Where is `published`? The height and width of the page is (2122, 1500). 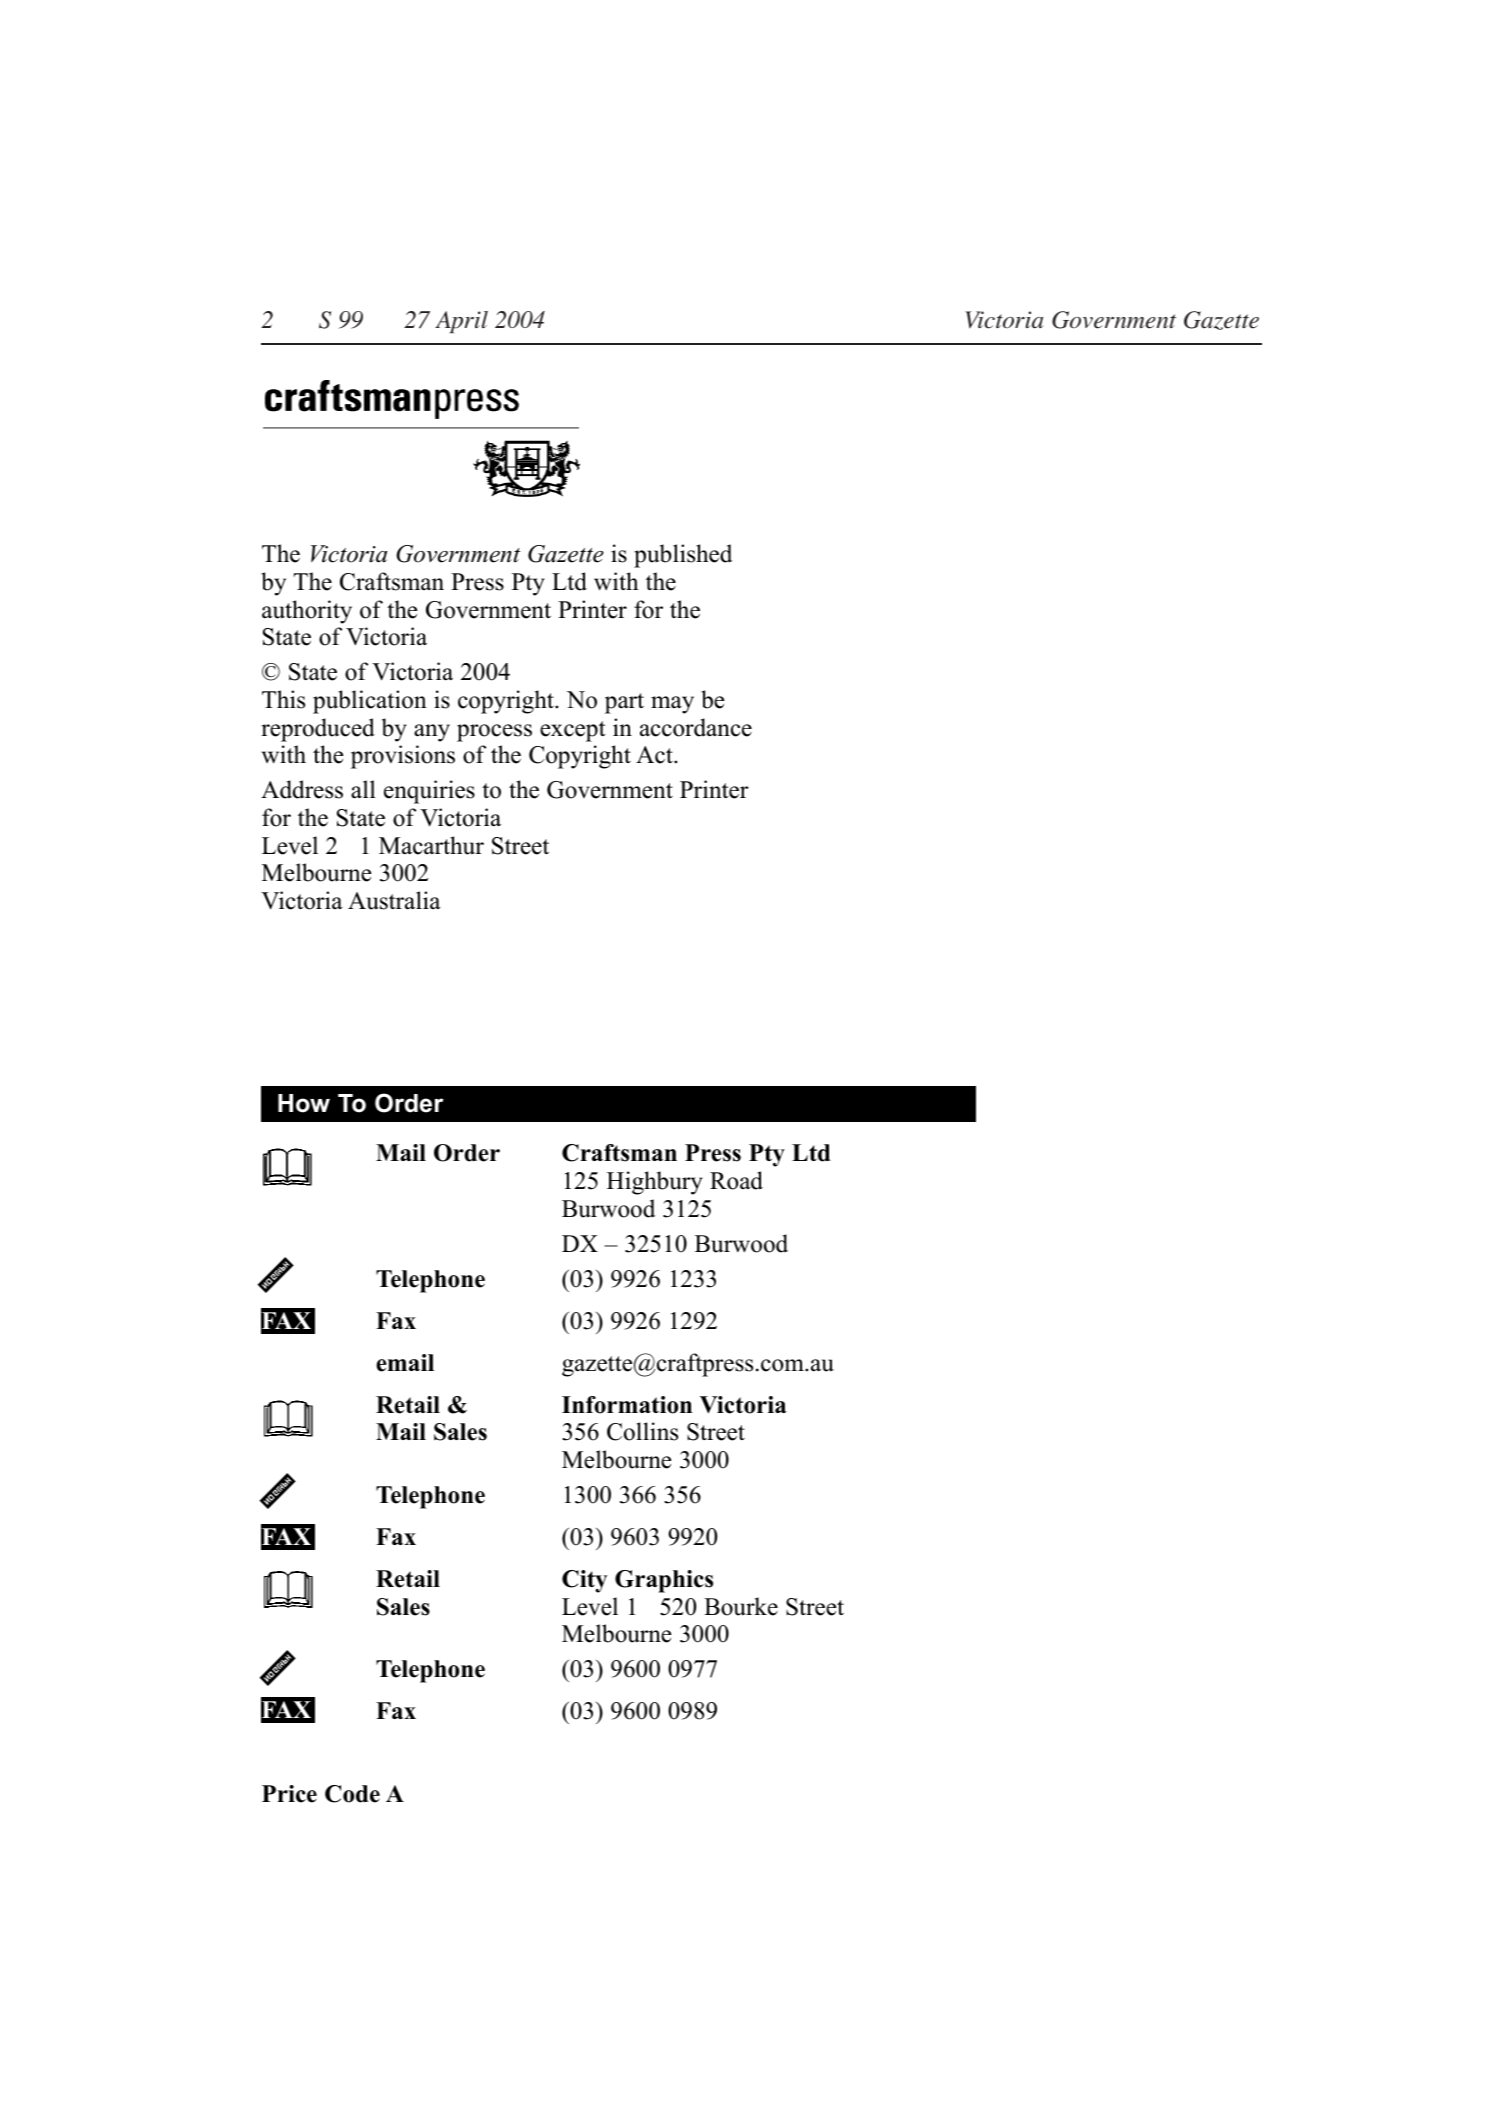 published is located at coordinates (683, 556).
